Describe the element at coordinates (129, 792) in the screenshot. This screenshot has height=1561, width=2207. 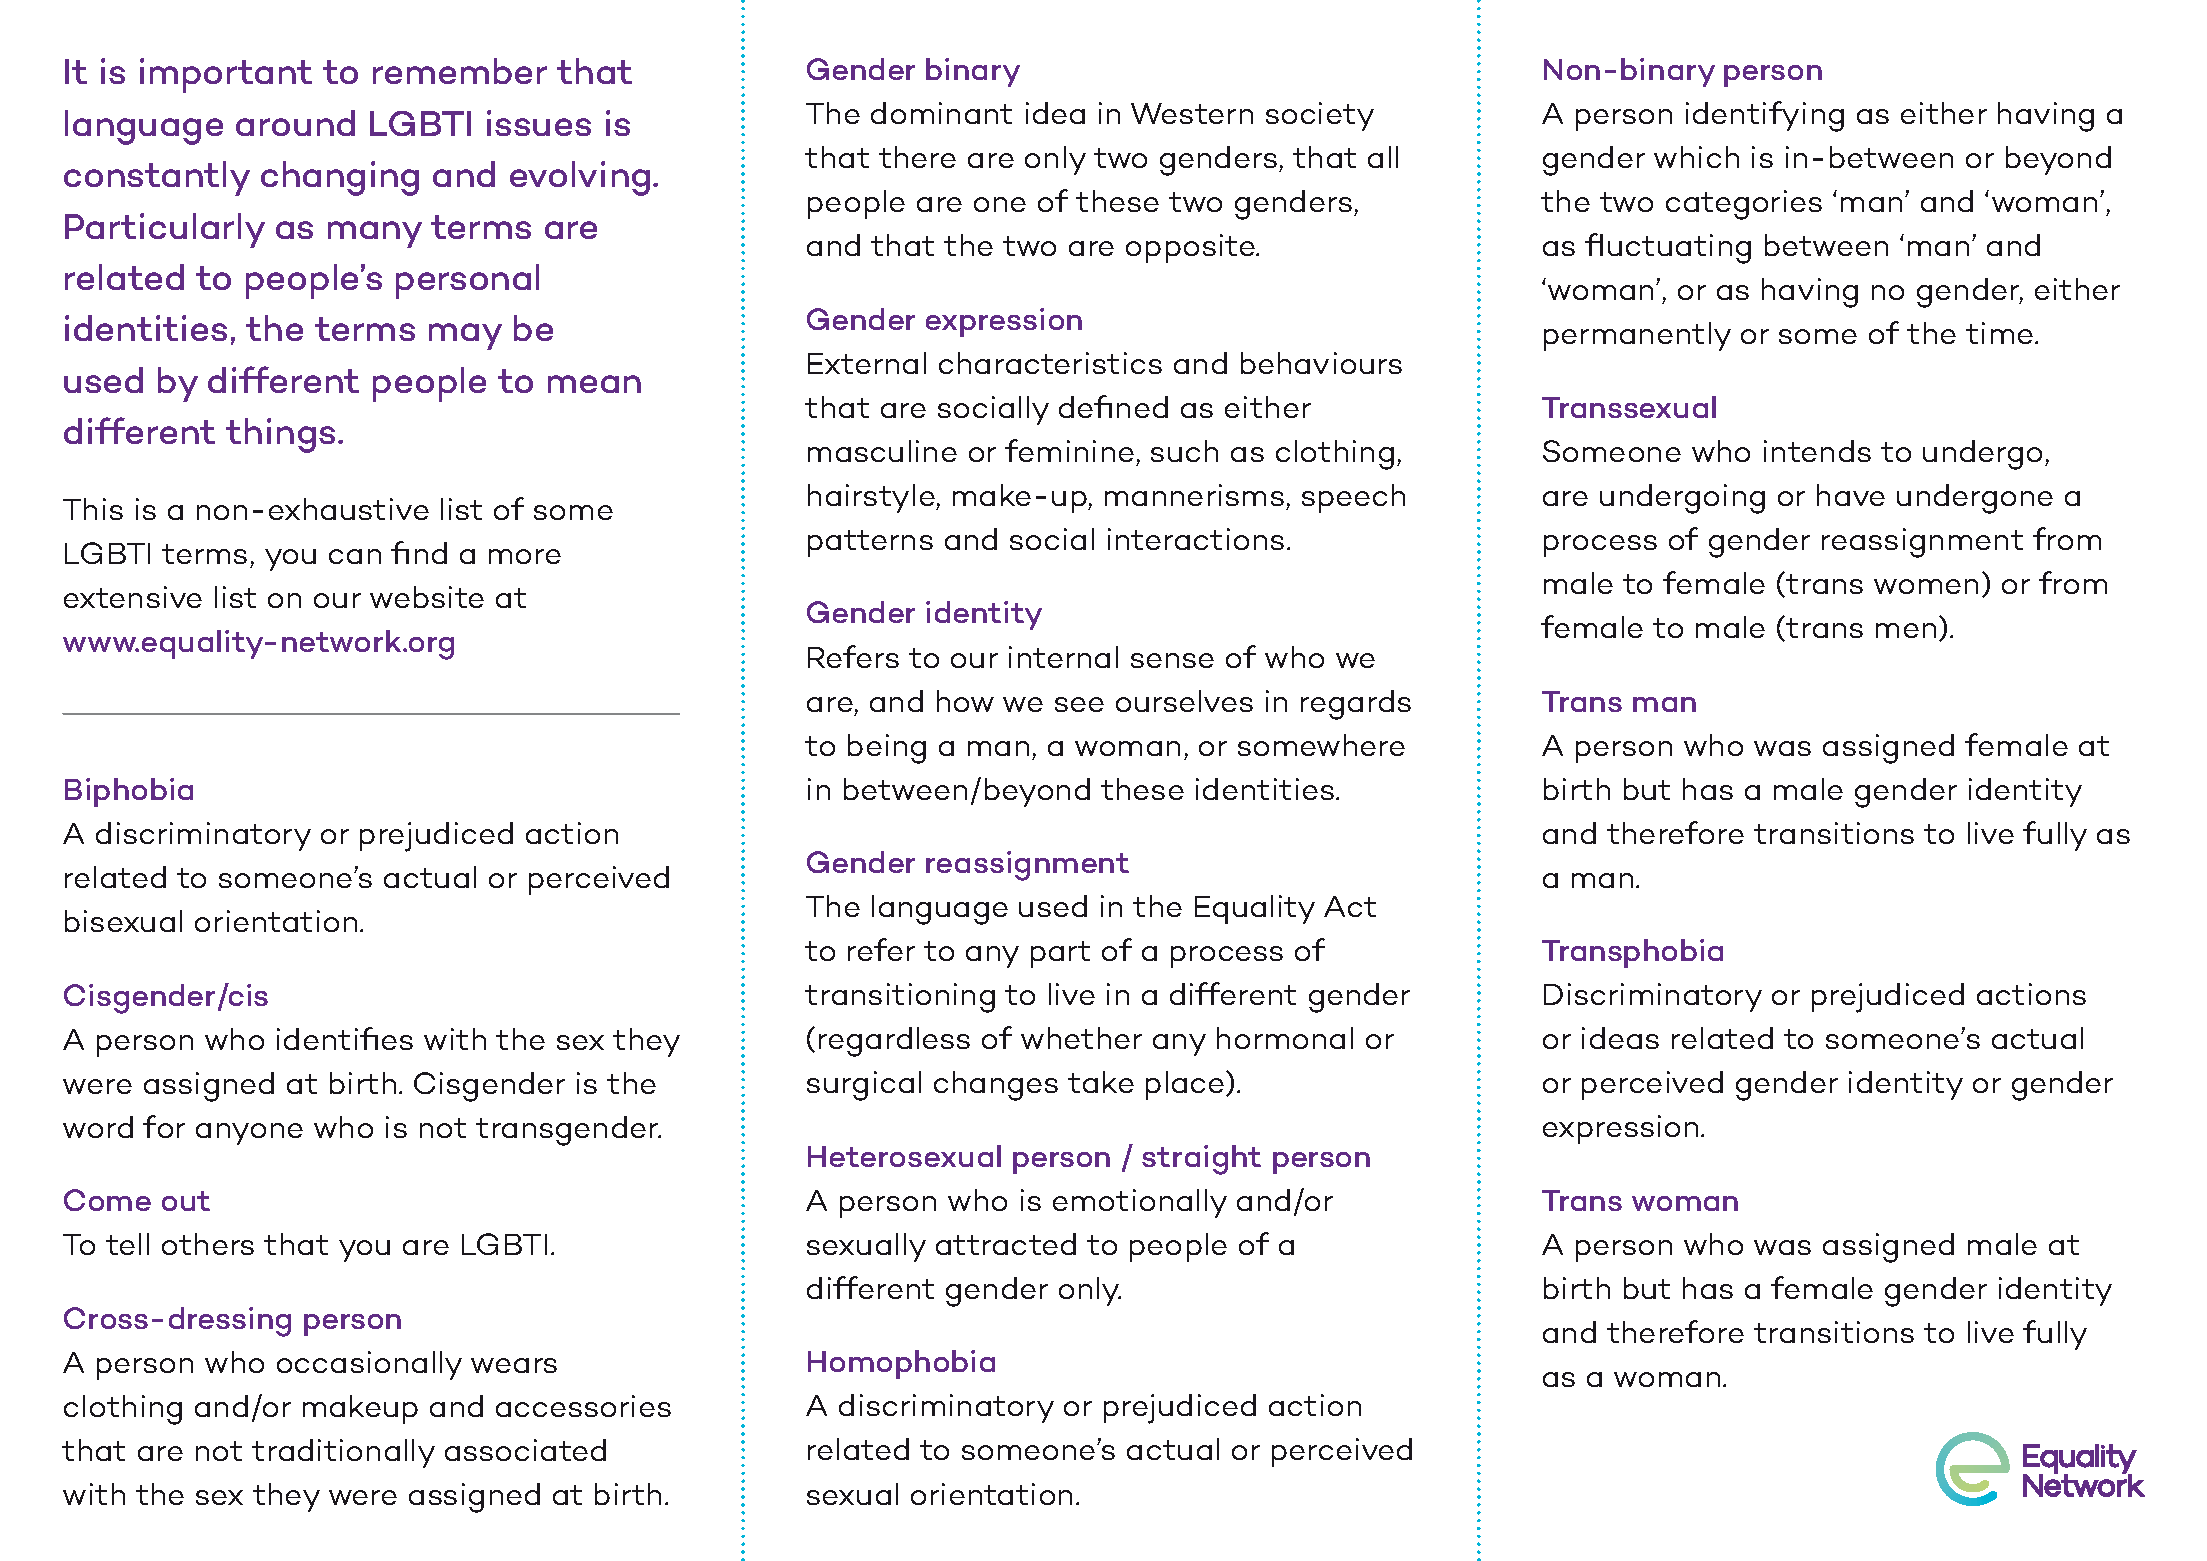
I see `Biphobia` at that location.
